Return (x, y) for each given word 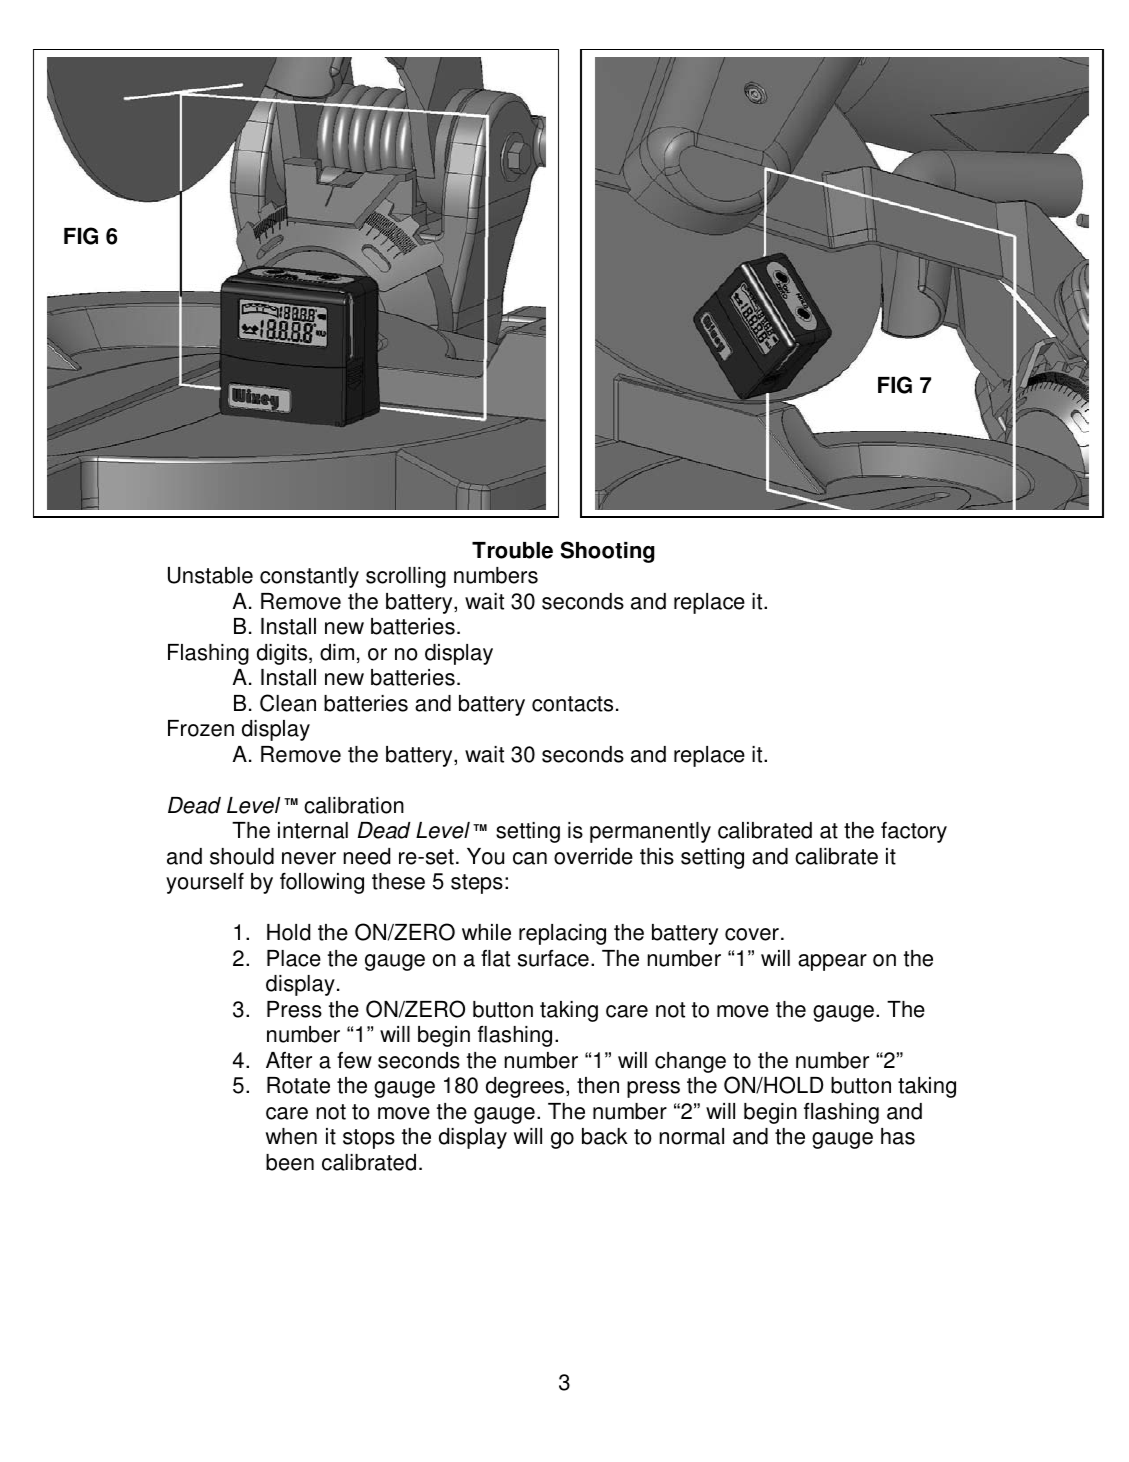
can (530, 858)
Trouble (512, 550)
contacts (572, 704)
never (309, 858)
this (657, 856)
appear (832, 962)
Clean (288, 703)
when (291, 1136)
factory (914, 832)
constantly (309, 577)
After (289, 1060)
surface (553, 958)
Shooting (608, 552)
